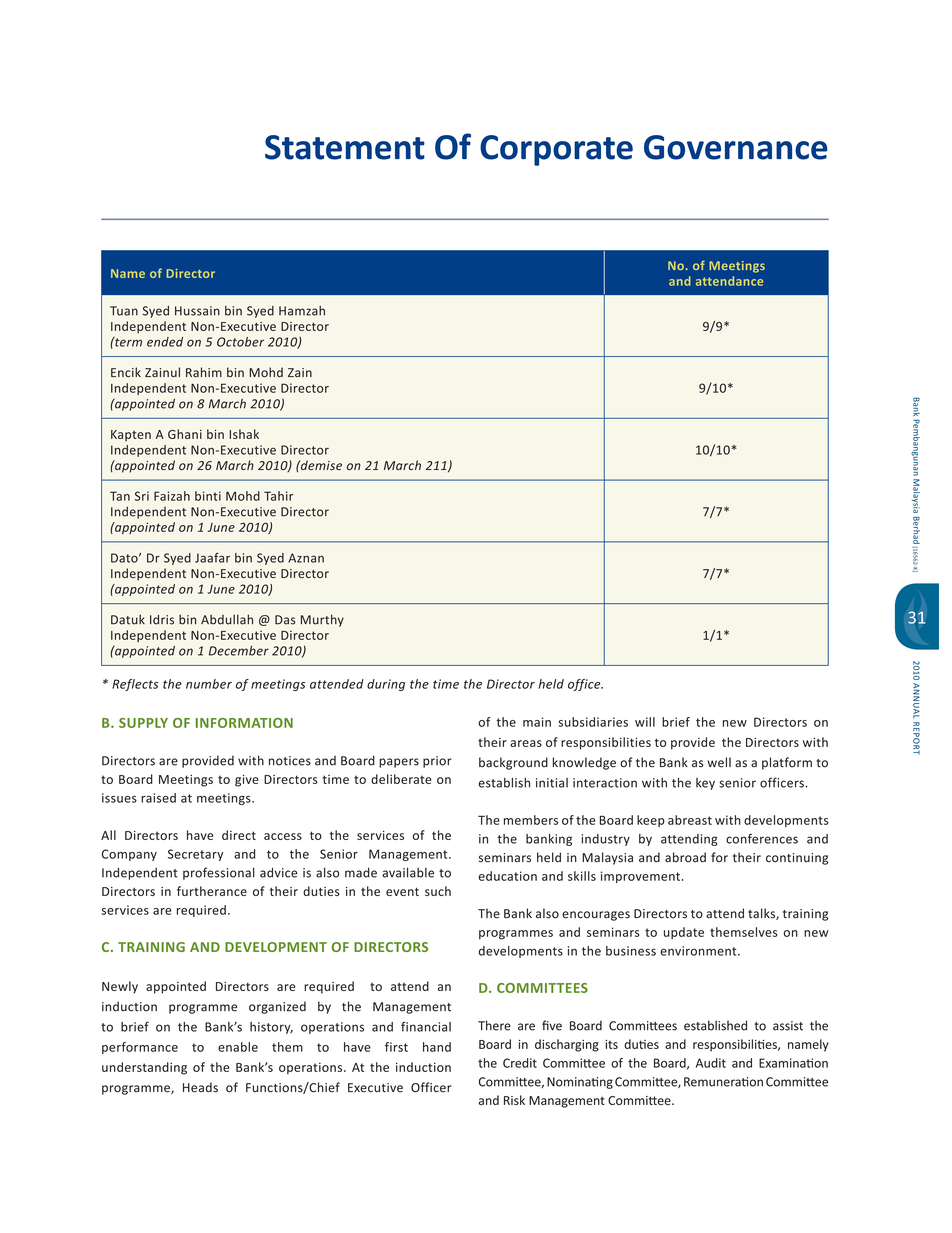 This page has height=1233, width=952. I want to click on Murthy, so click(322, 620).
